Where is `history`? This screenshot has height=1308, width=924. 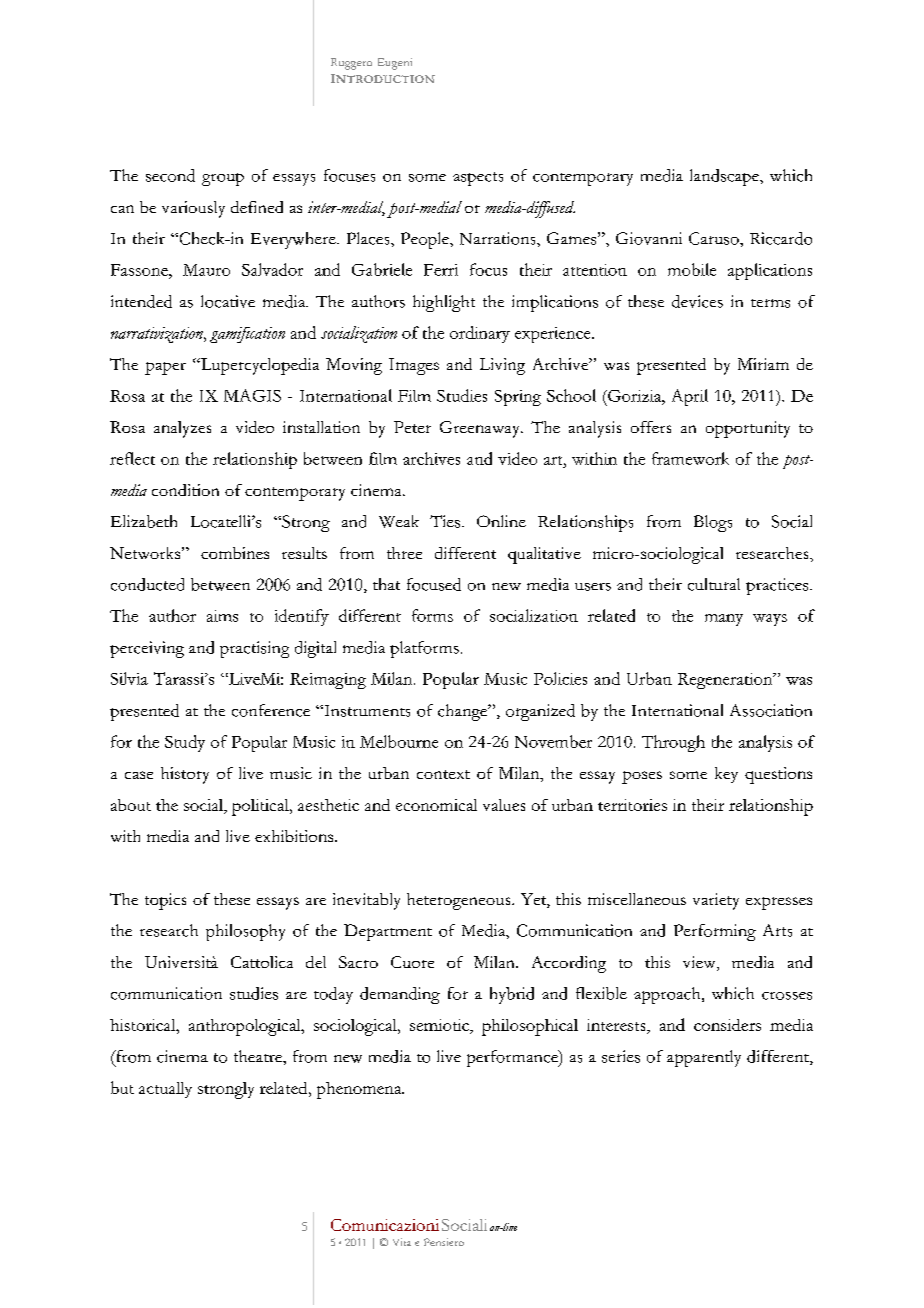 history is located at coordinates (185, 775).
